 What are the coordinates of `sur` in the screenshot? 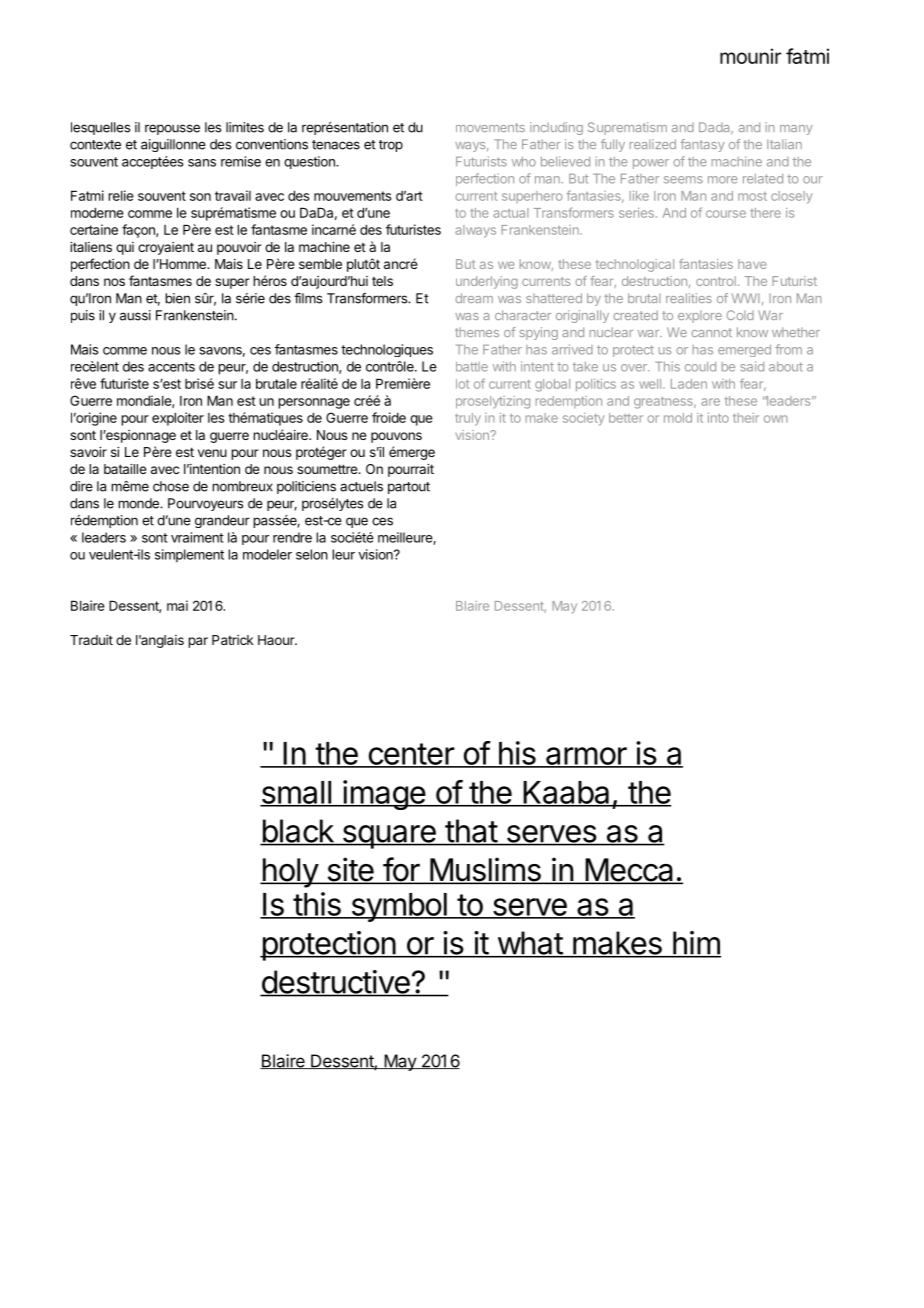 It's located at (227, 385).
